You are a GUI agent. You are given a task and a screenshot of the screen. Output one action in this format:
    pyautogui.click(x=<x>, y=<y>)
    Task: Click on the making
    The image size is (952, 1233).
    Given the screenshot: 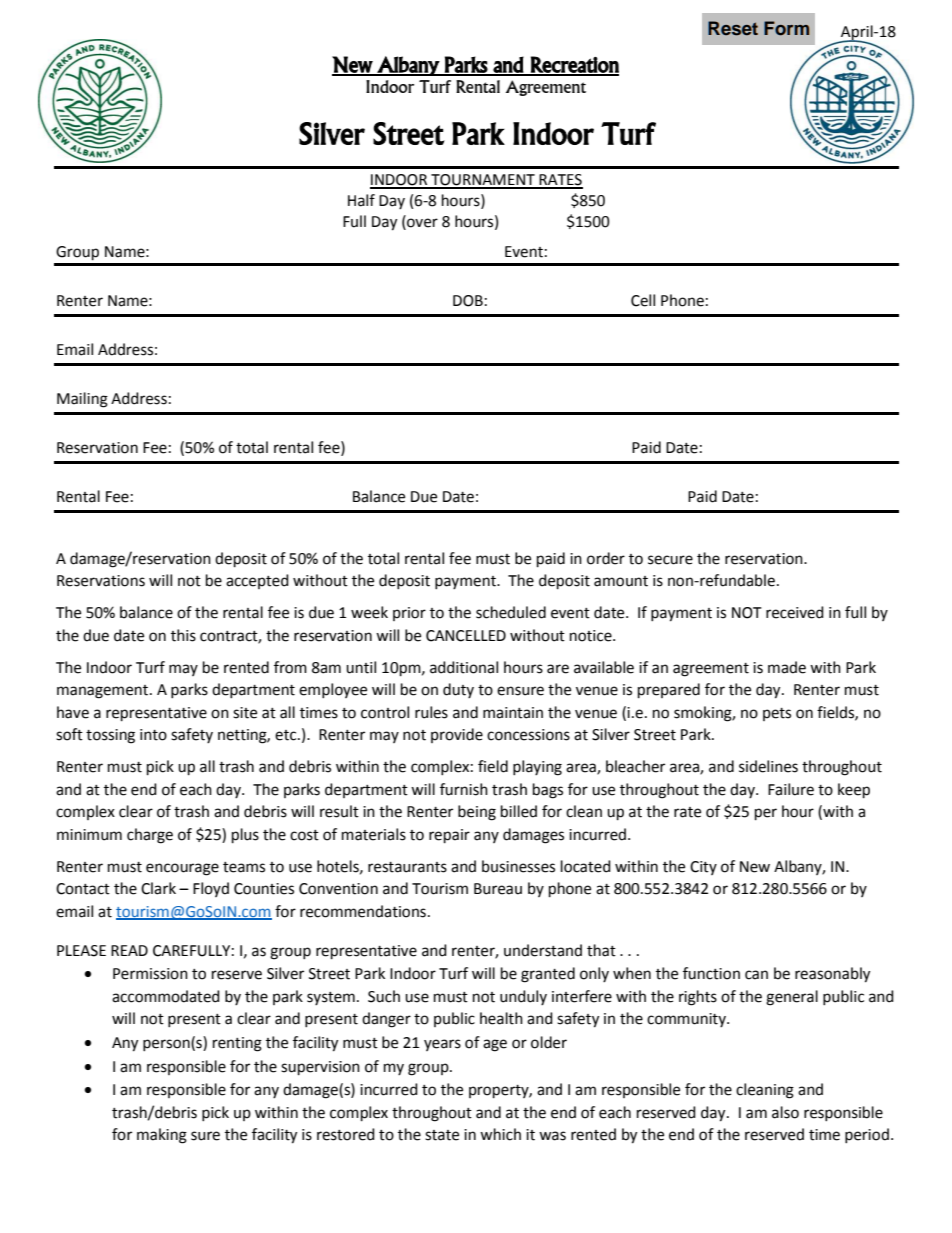 What is the action you would take?
    pyautogui.click(x=162, y=1136)
